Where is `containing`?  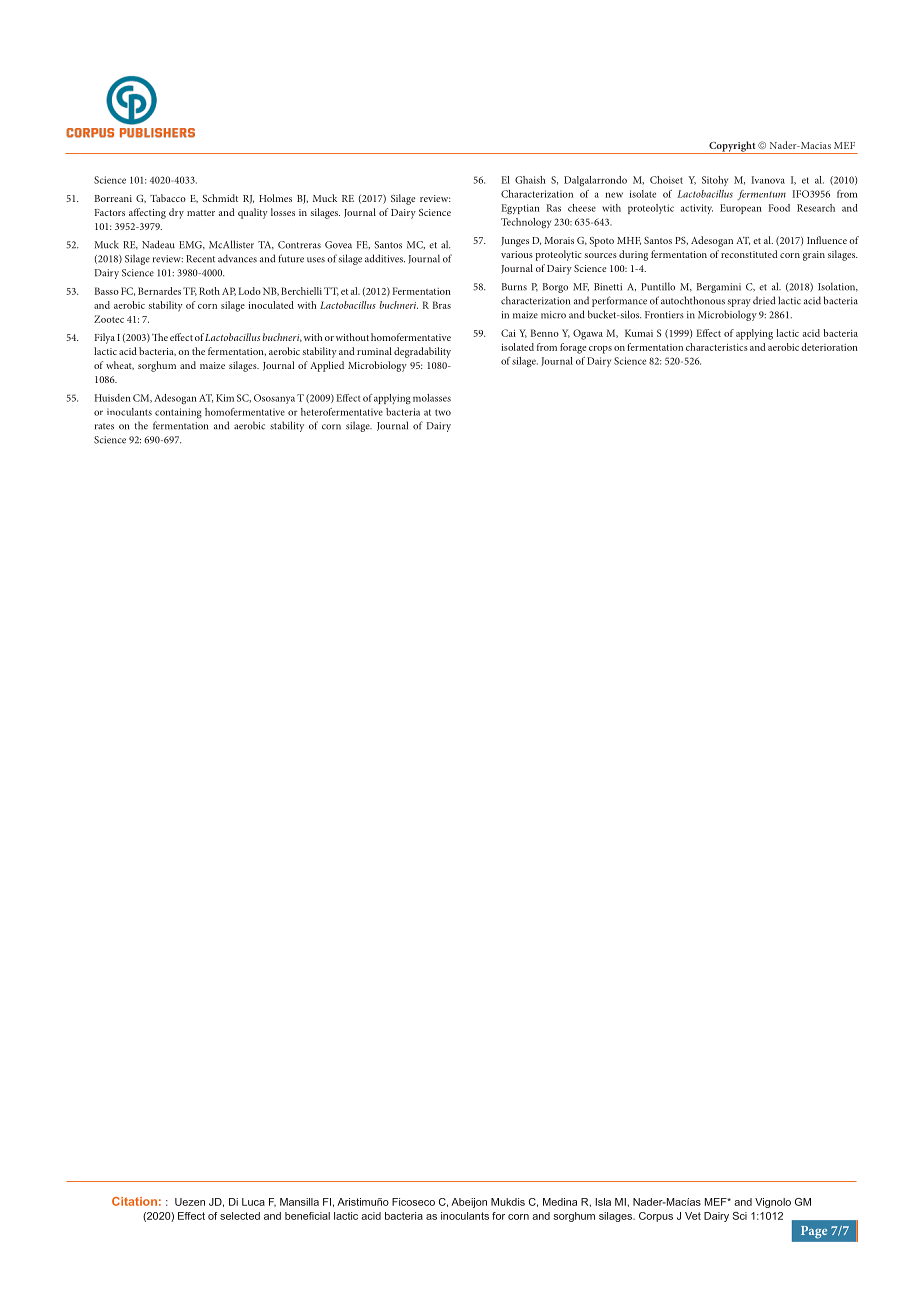
containing is located at coordinates (178, 413).
